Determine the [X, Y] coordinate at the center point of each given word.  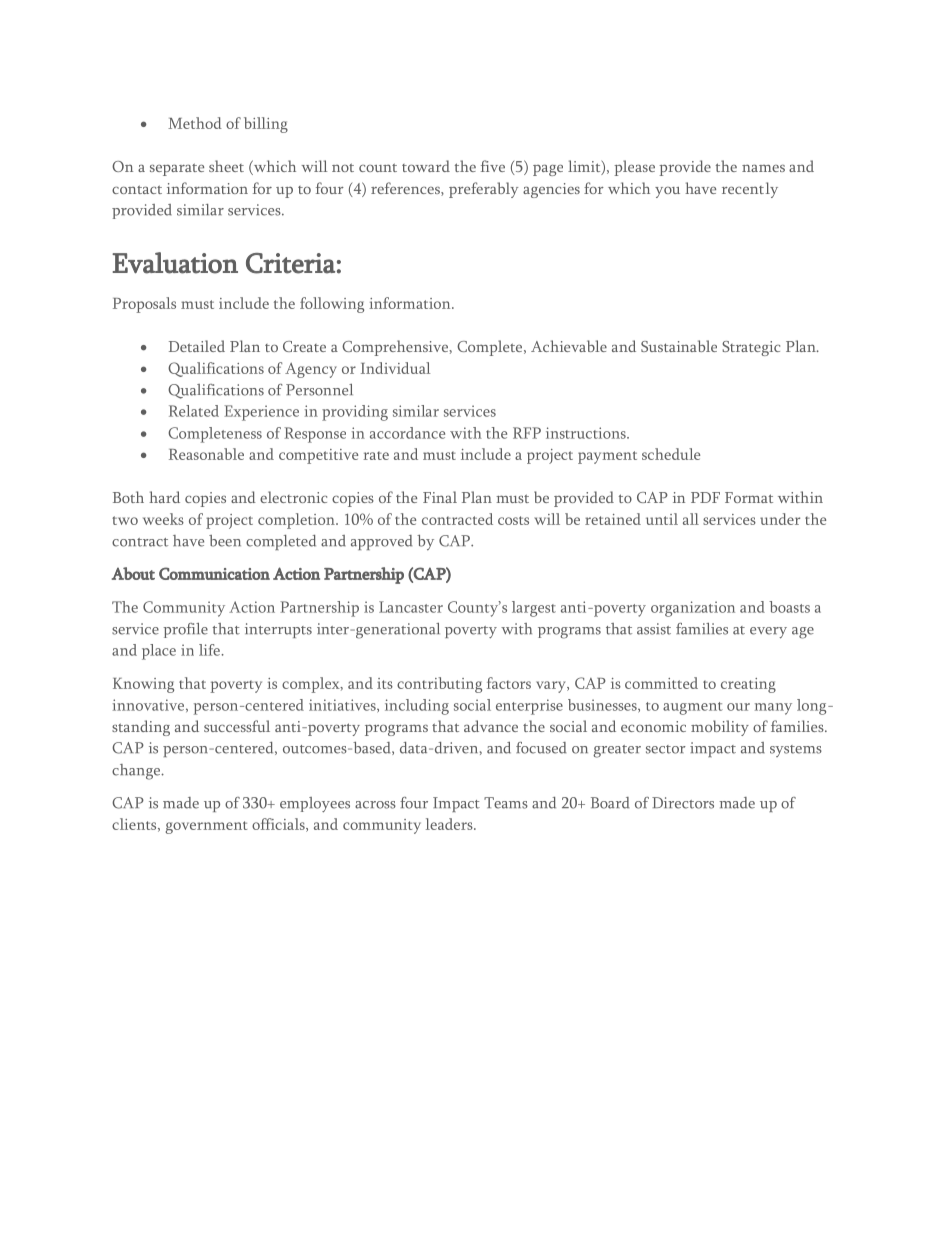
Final [440, 497]
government [206, 827]
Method [195, 123]
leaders [450, 824]
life [209, 650]
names [763, 168]
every [768, 633]
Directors [683, 803]
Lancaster [411, 607]
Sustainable [679, 346]
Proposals [144, 305]
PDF [705, 497]
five [493, 166]
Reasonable [206, 454]
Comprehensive [396, 348]
